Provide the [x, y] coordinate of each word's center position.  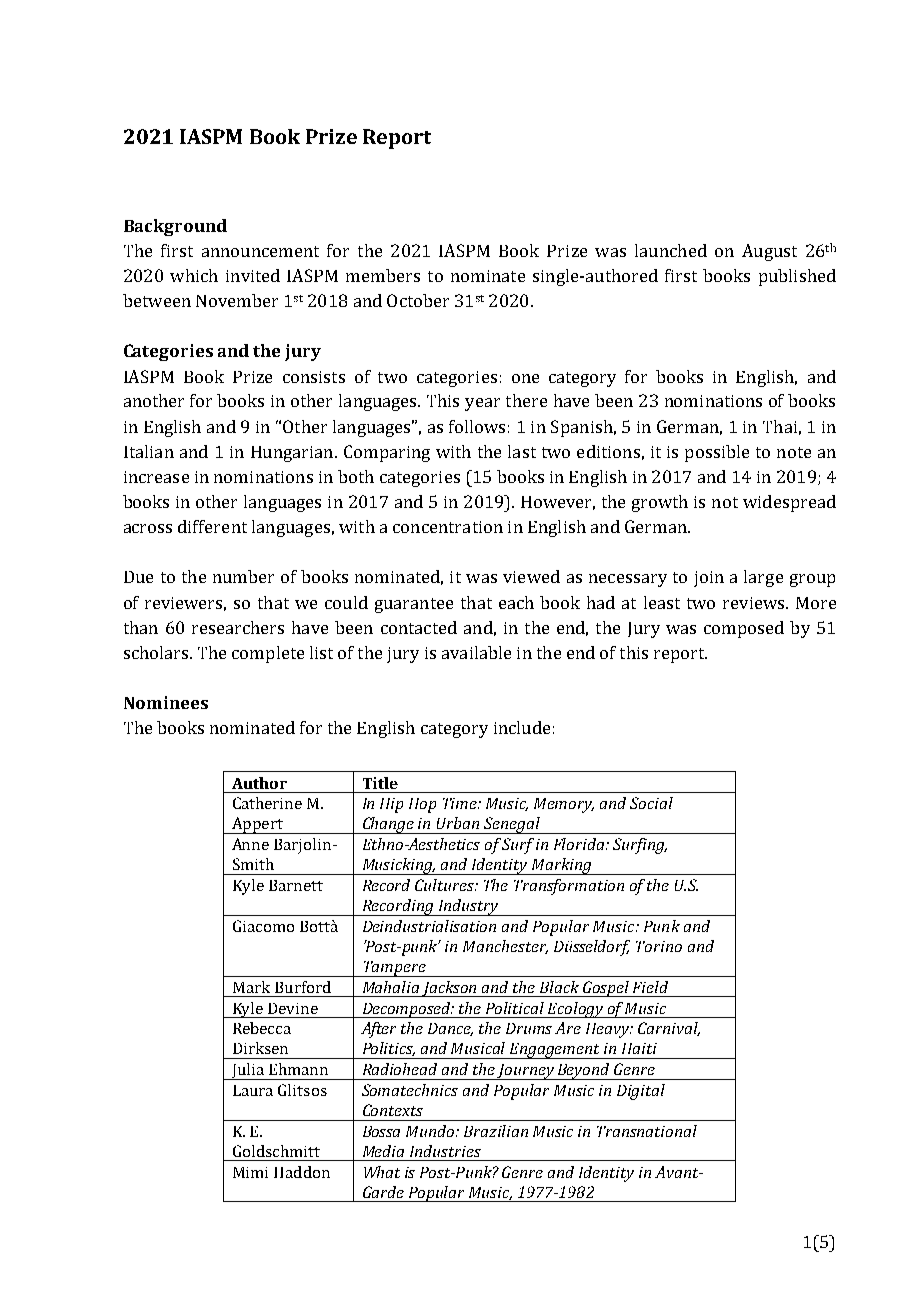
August [769, 252]
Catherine [267, 803]
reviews [755, 603]
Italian [149, 451]
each [516, 602]
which [194, 275]
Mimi [250, 1172]
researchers [238, 627]
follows [477, 426]
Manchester [505, 947]
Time [461, 803]
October [418, 300]
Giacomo [263, 926]
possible [717, 453]
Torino [659, 946]
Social [651, 803]
